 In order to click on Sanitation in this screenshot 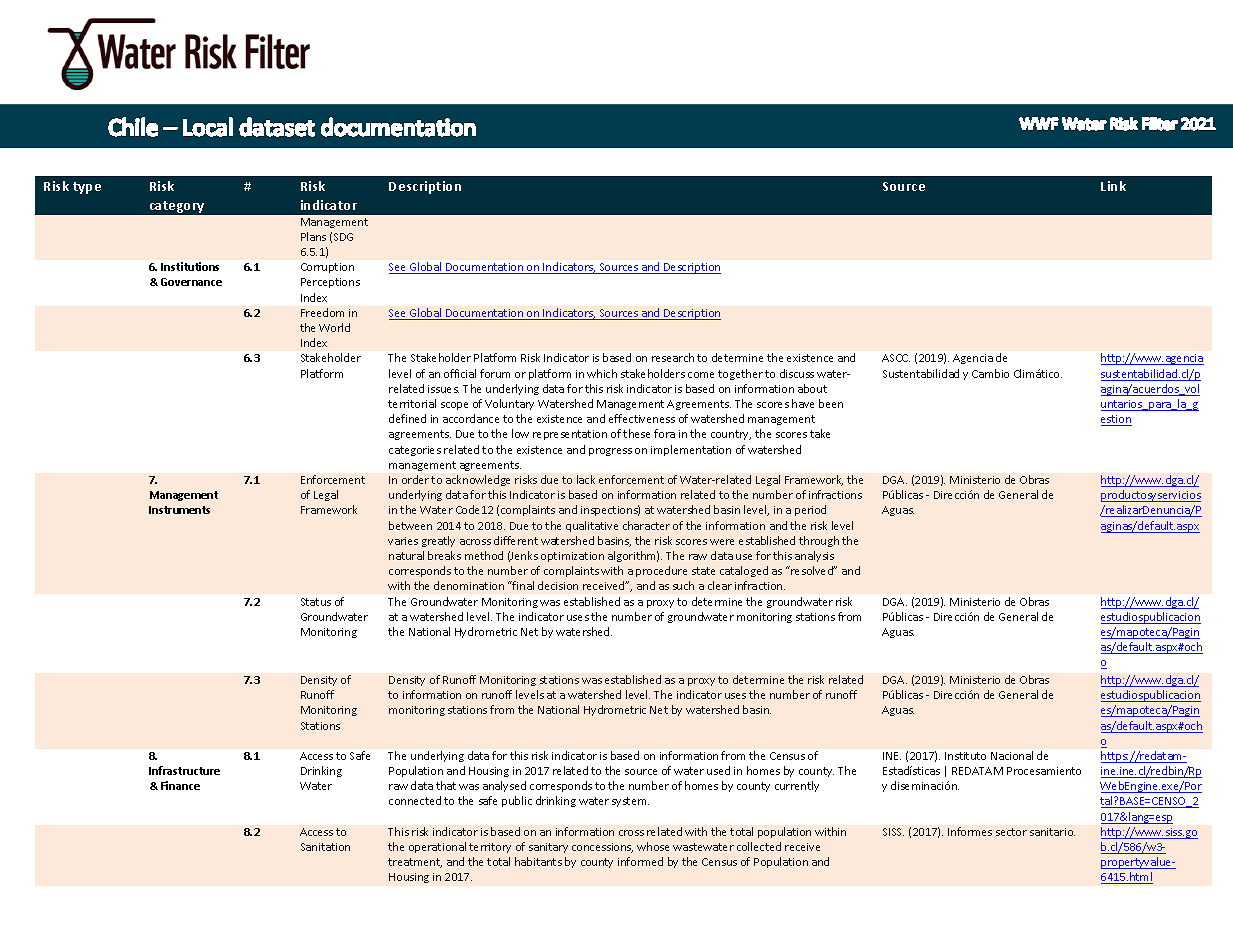, I will do `click(325, 847)`.
